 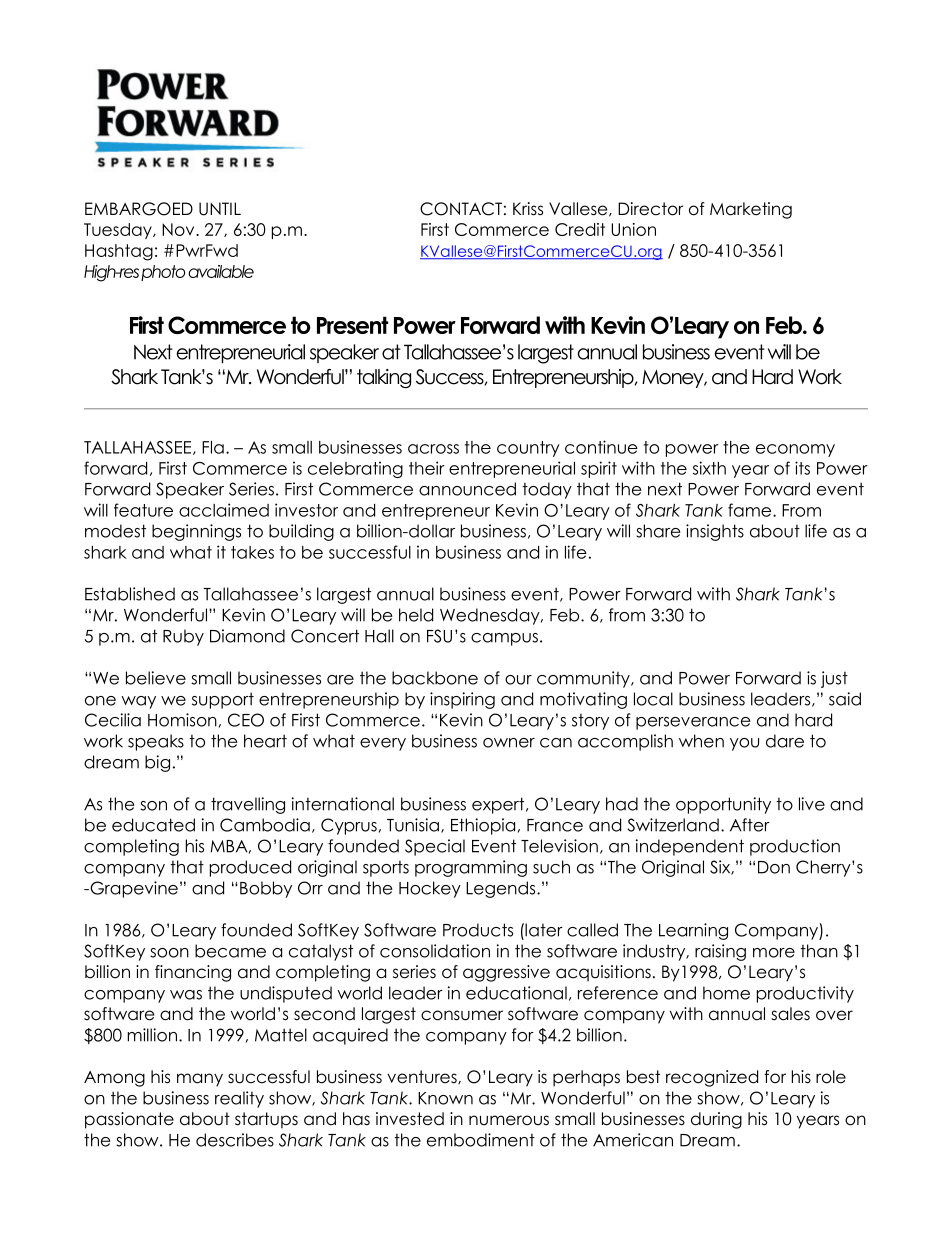 I want to click on Legends, so click(x=502, y=889).
